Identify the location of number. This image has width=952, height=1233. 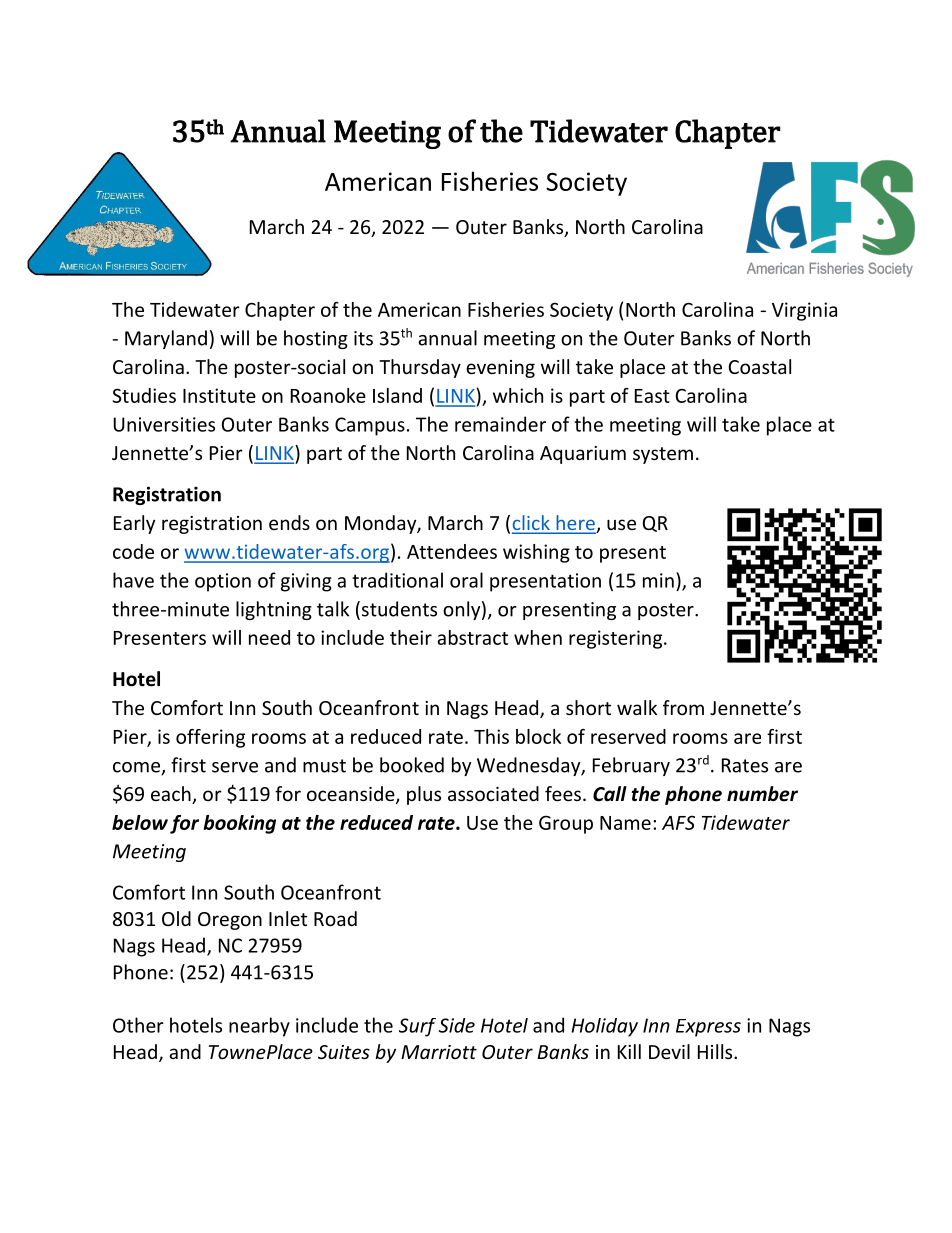
(762, 794).
